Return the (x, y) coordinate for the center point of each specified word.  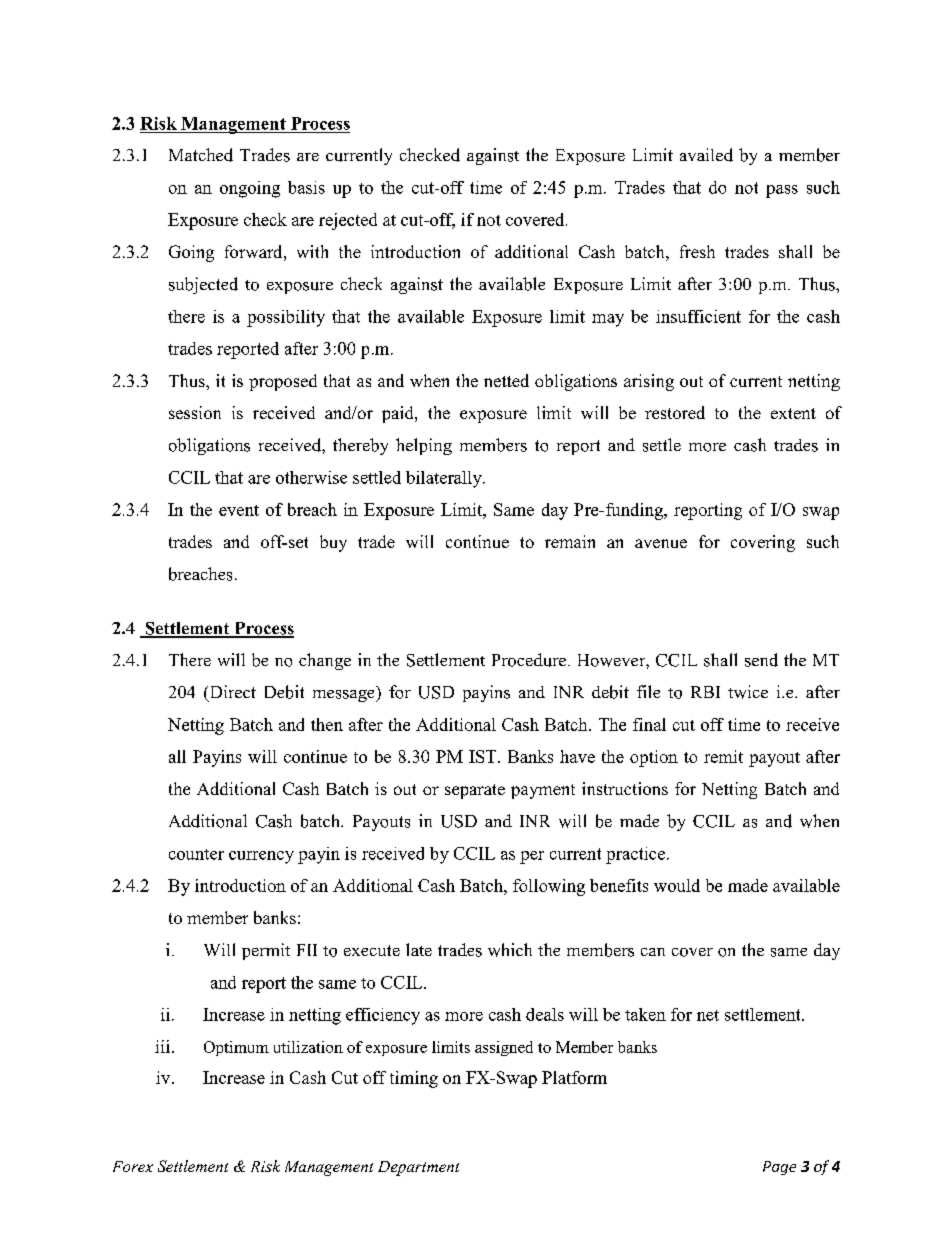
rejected (348, 221)
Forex (133, 1166)
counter (196, 854)
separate (475, 791)
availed (706, 155)
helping (424, 446)
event (239, 510)
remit (723, 756)
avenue (661, 543)
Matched (201, 155)
